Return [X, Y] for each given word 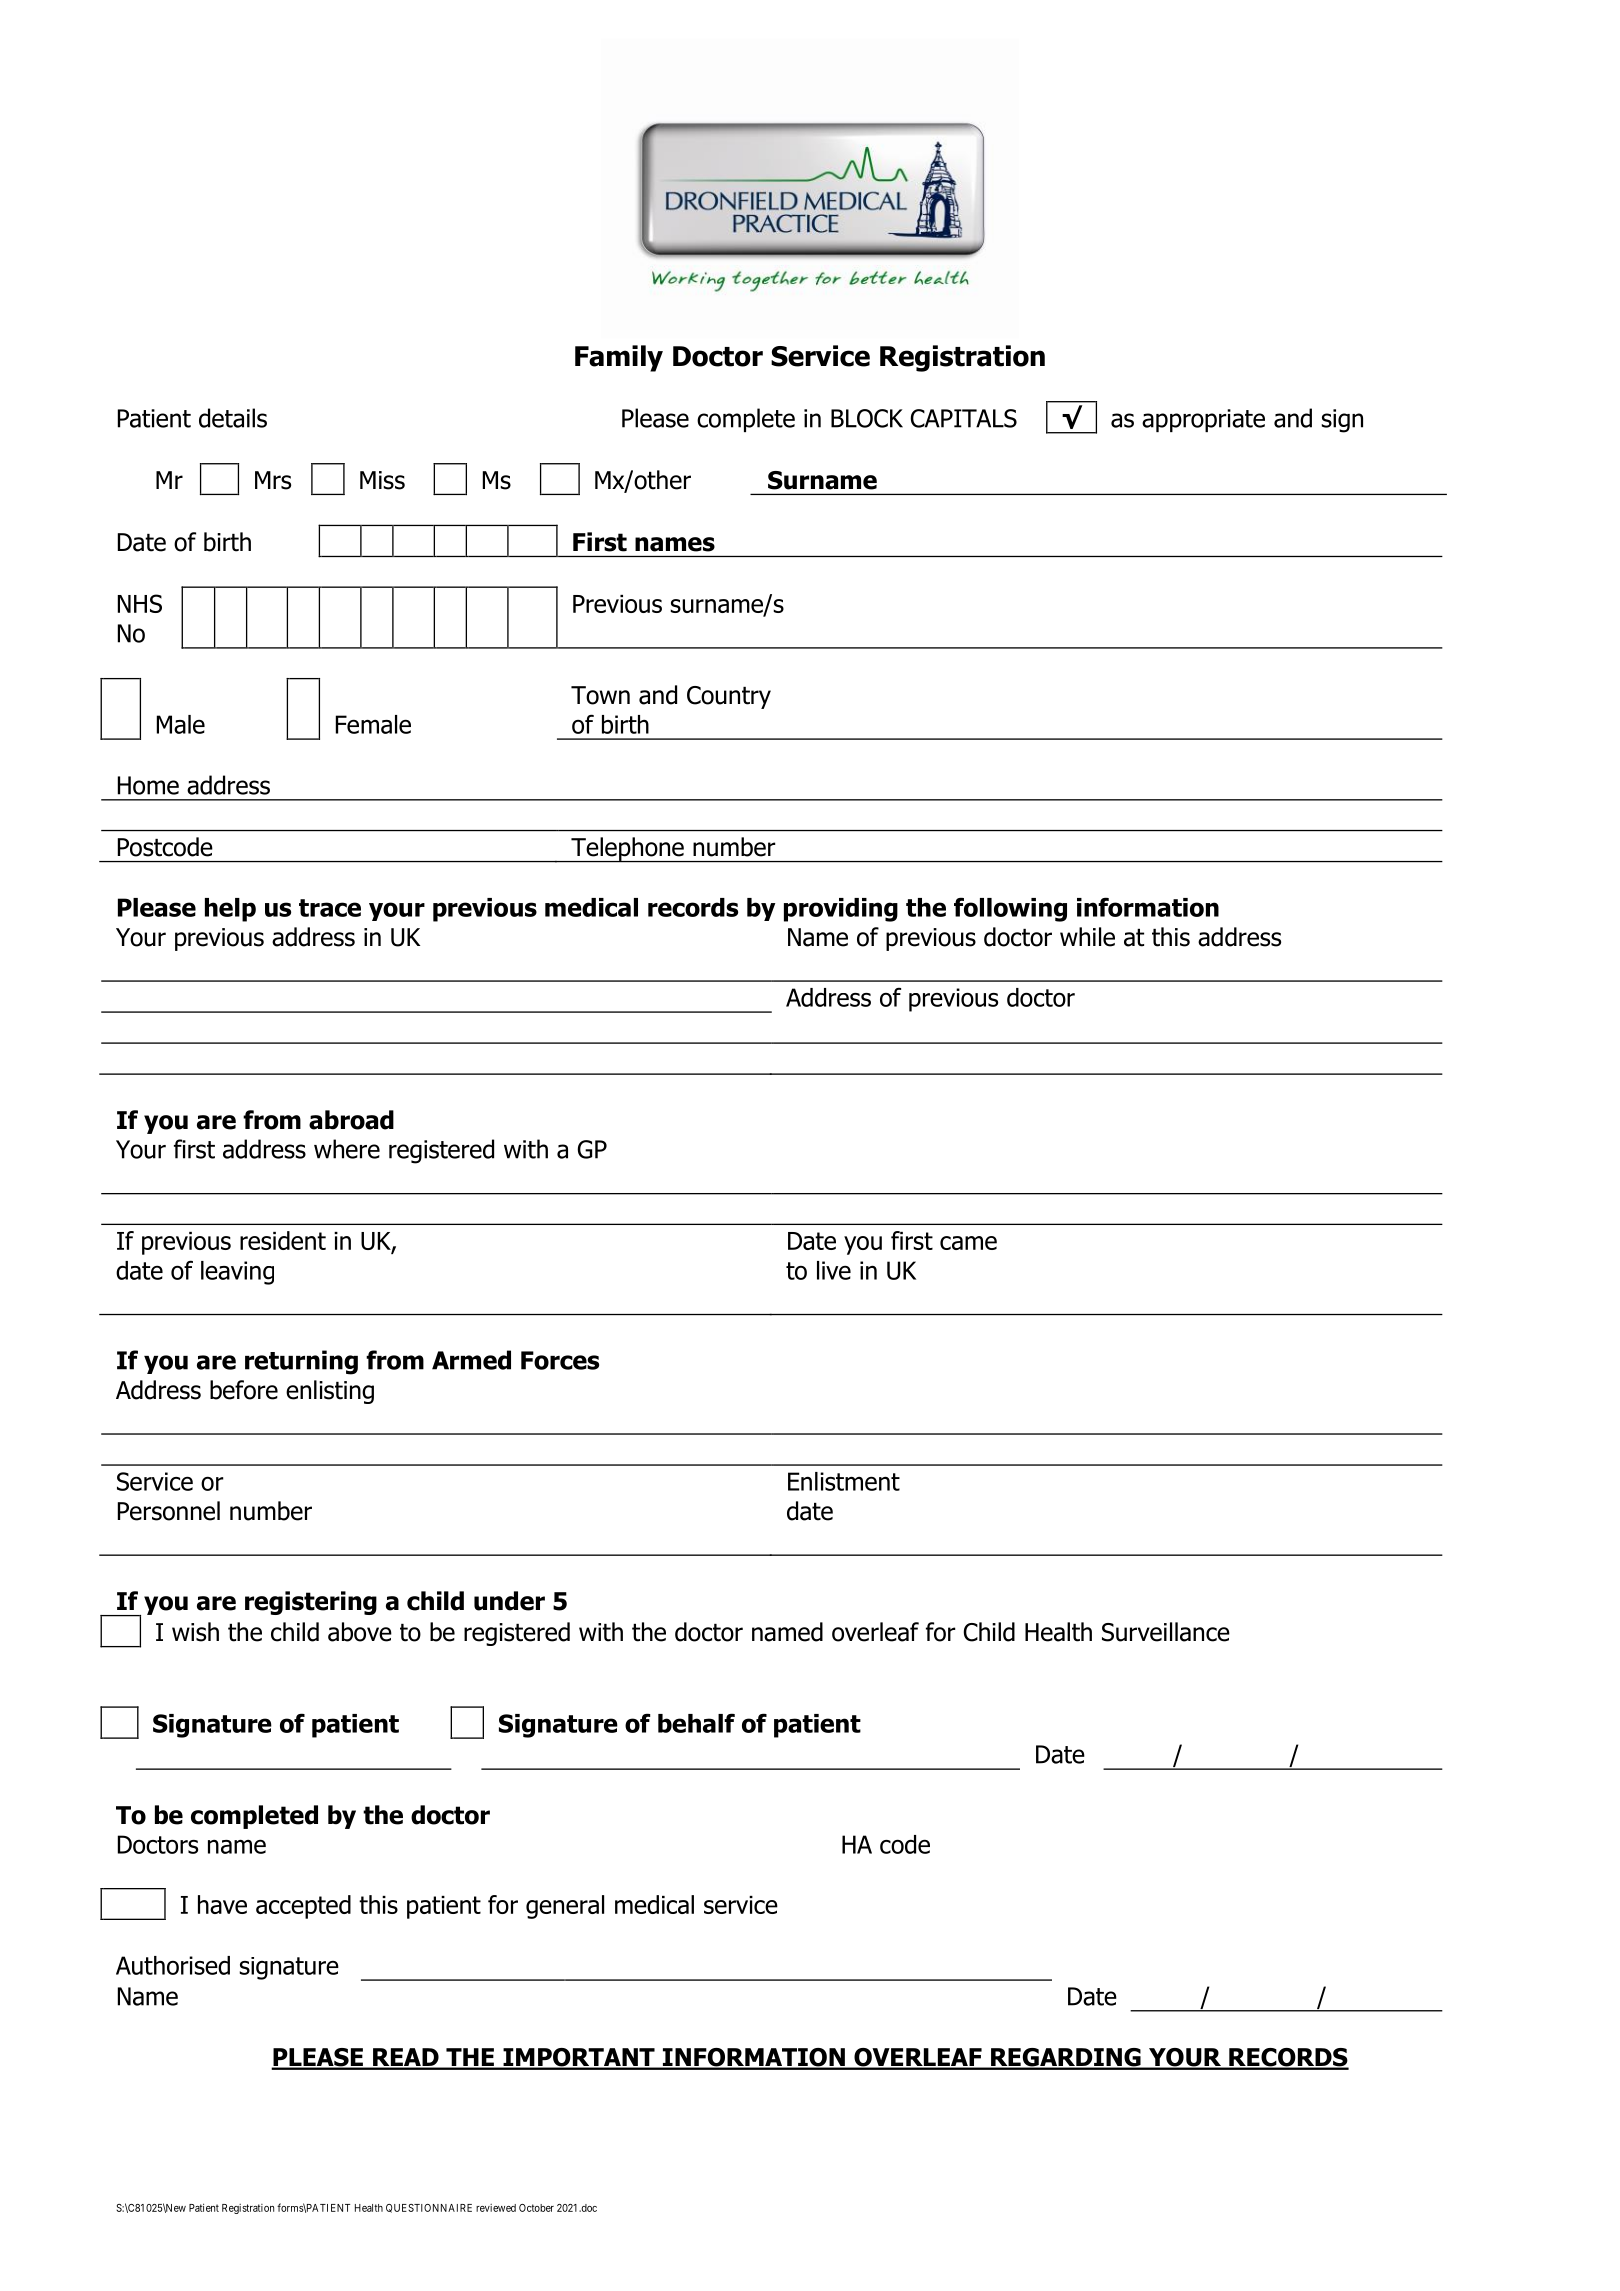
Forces [560, 1360]
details [233, 418]
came [968, 1243]
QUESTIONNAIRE [429, 2208]
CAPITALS [963, 418]
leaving [237, 1273]
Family [619, 358]
